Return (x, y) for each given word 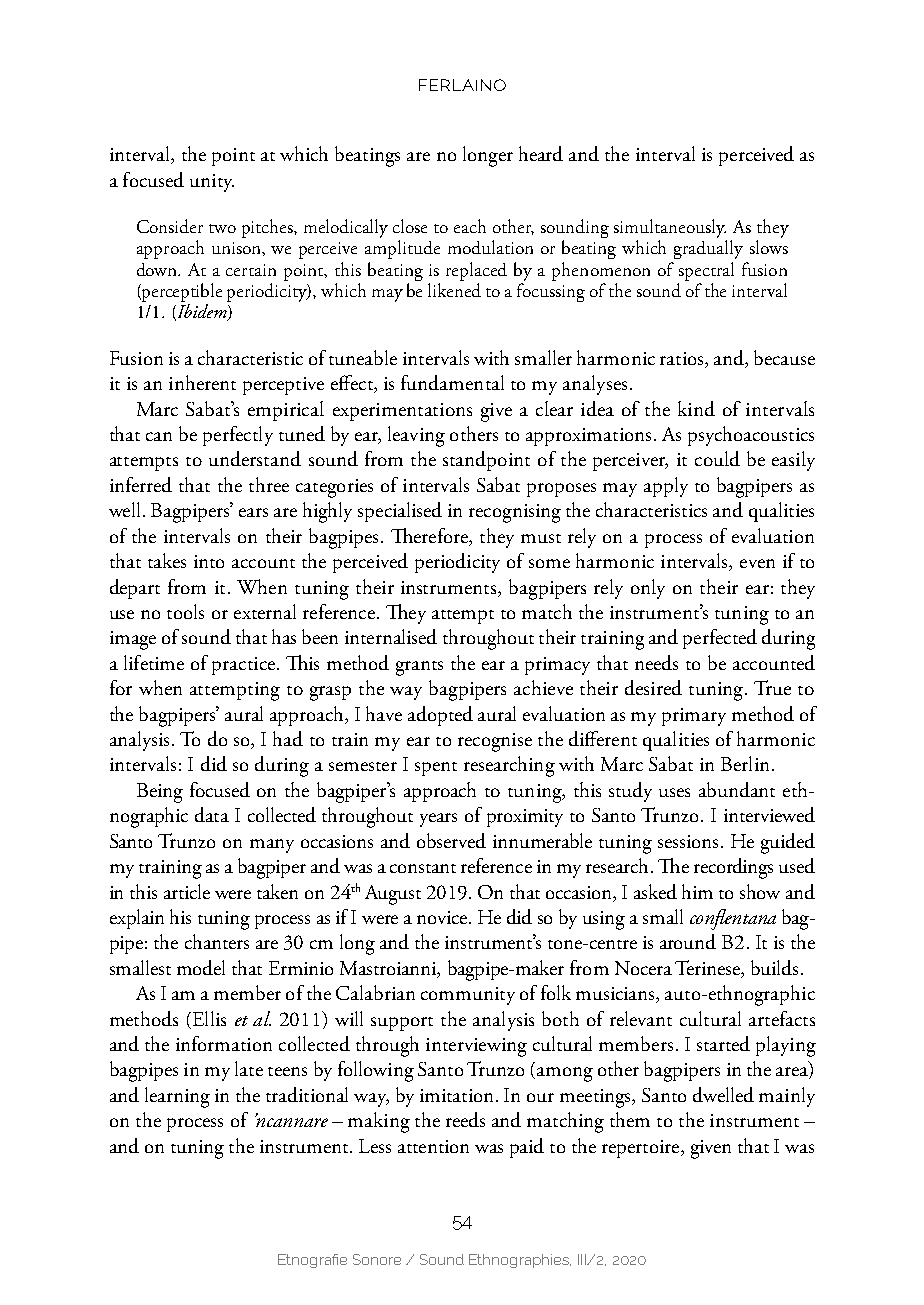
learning (177, 1097)
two (222, 228)
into (209, 561)
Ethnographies (520, 1261)
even (757, 563)
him (697, 891)
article (187, 891)
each (470, 226)
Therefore (430, 535)
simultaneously (670, 230)
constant (423, 868)
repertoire (642, 1149)
